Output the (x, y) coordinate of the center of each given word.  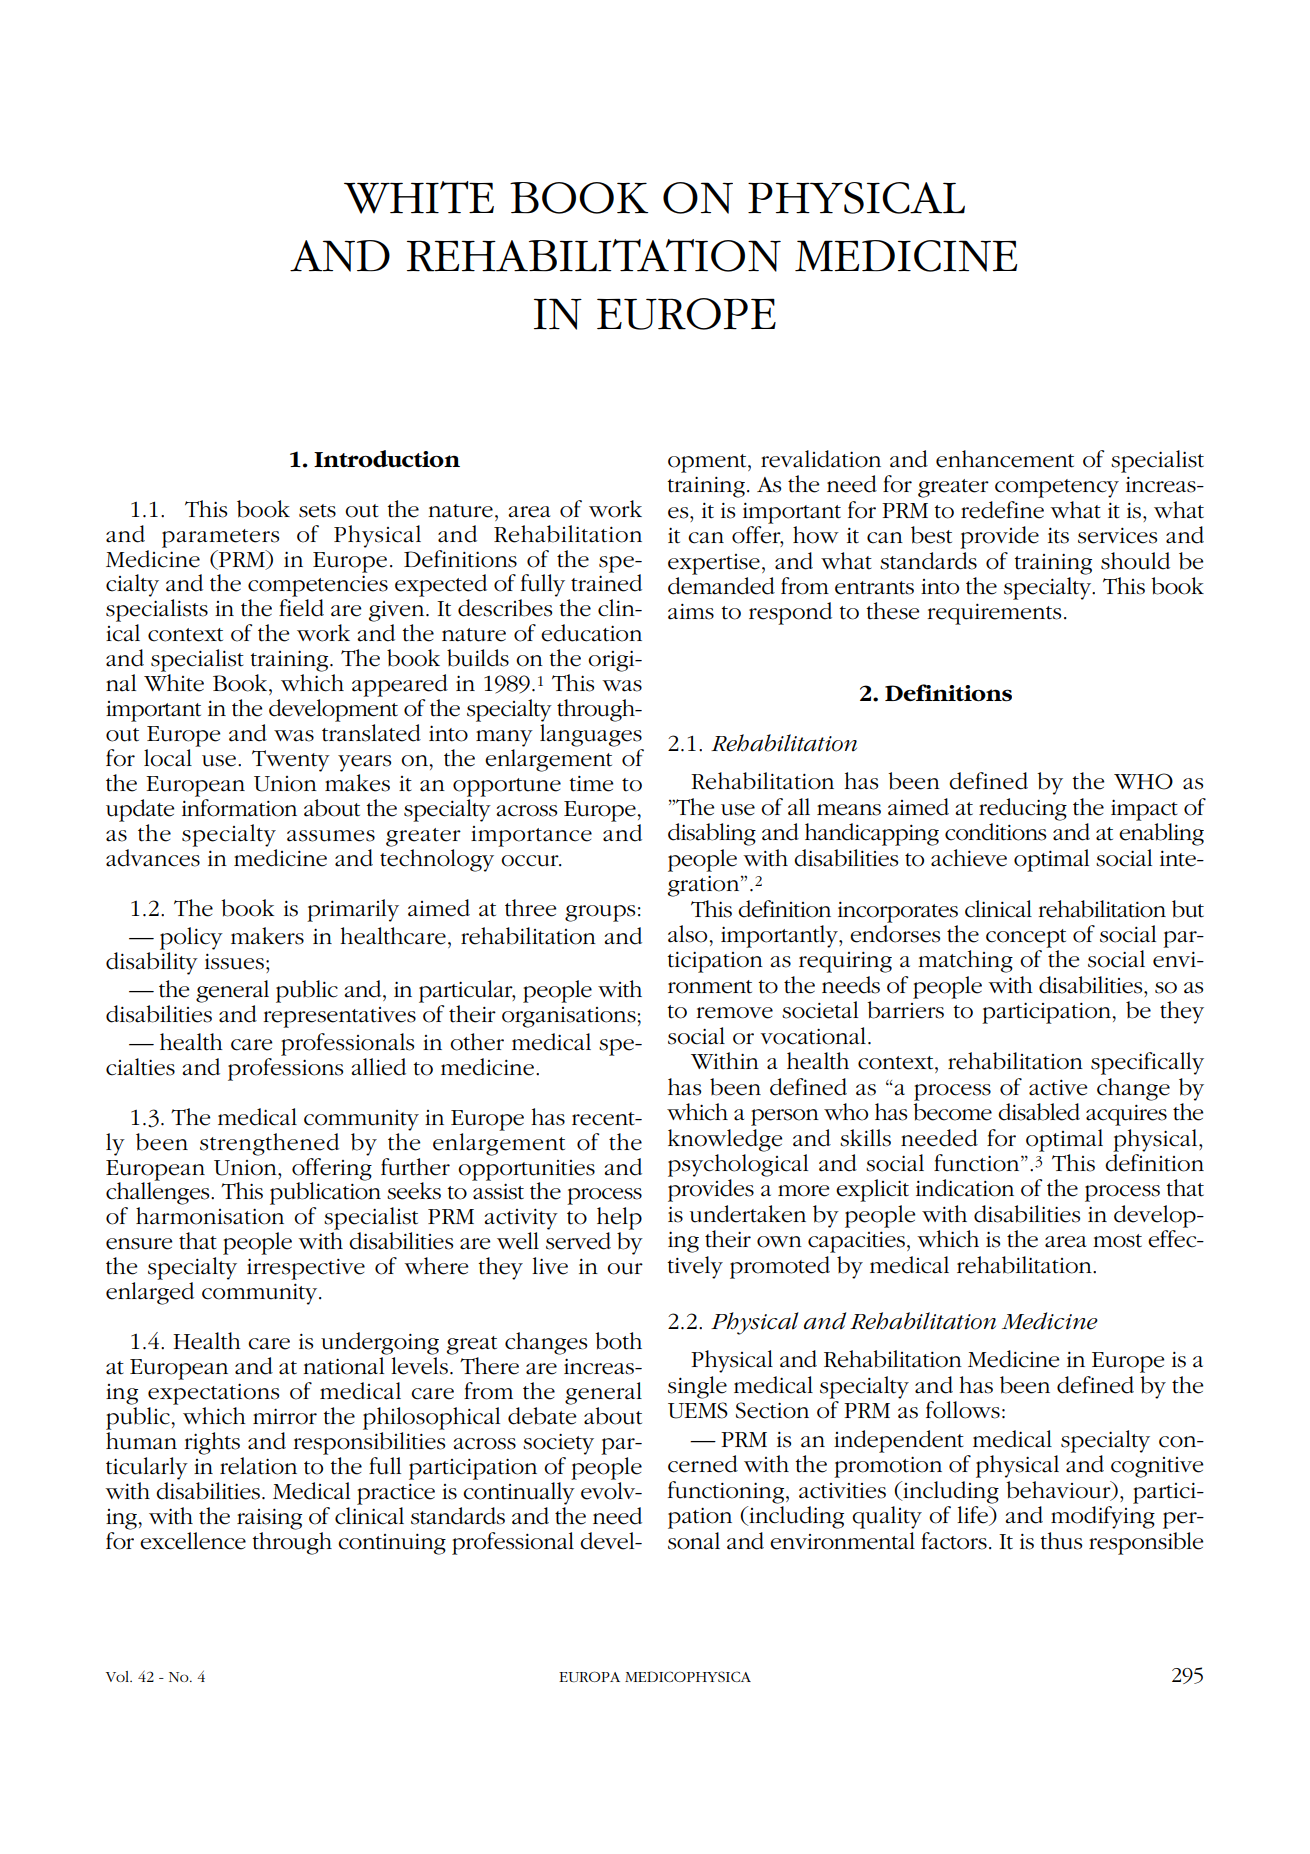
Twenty (291, 761)
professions (285, 1068)
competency (1057, 488)
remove (734, 1013)
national (343, 1366)
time (591, 783)
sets (317, 511)
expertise (714, 564)
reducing (1023, 809)
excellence (193, 1541)
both (618, 1341)
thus (1061, 1541)
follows (963, 1410)
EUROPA (589, 1676)
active (1058, 1087)
